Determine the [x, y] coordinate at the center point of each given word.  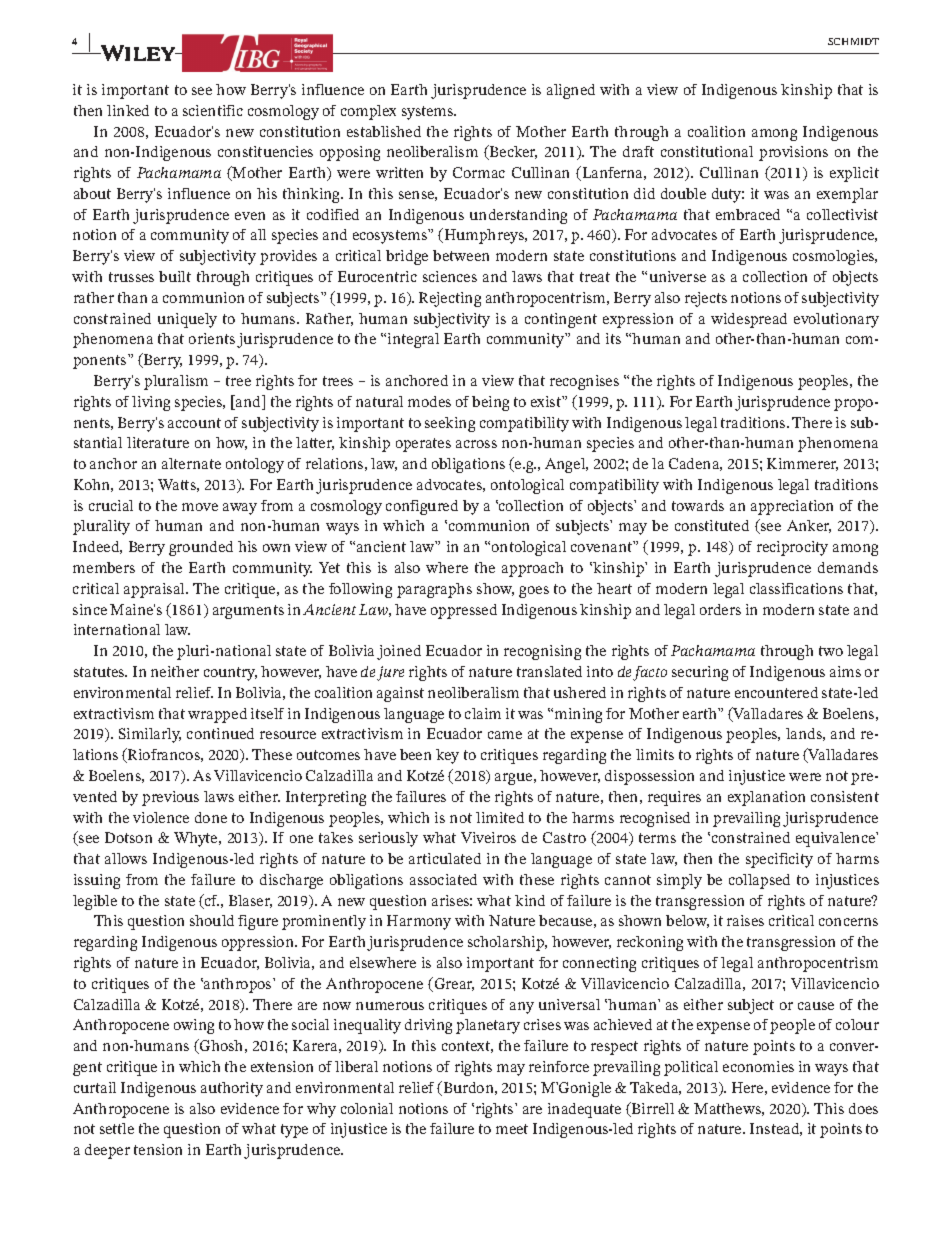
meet [512, 1129]
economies [758, 1066]
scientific [213, 110]
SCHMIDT [853, 41]
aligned [571, 91]
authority [232, 1089]
